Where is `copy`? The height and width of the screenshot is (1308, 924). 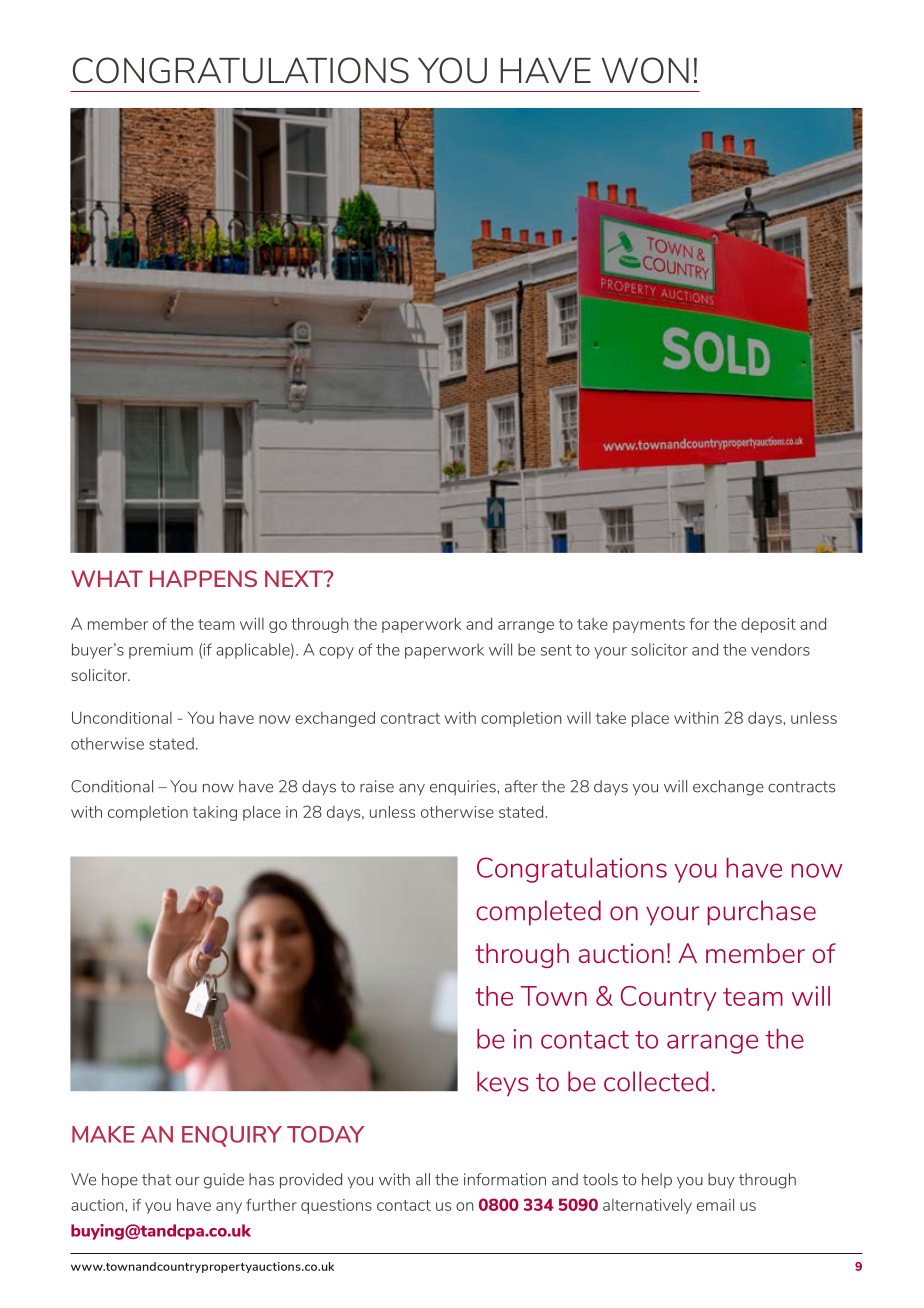 copy is located at coordinates (336, 653).
